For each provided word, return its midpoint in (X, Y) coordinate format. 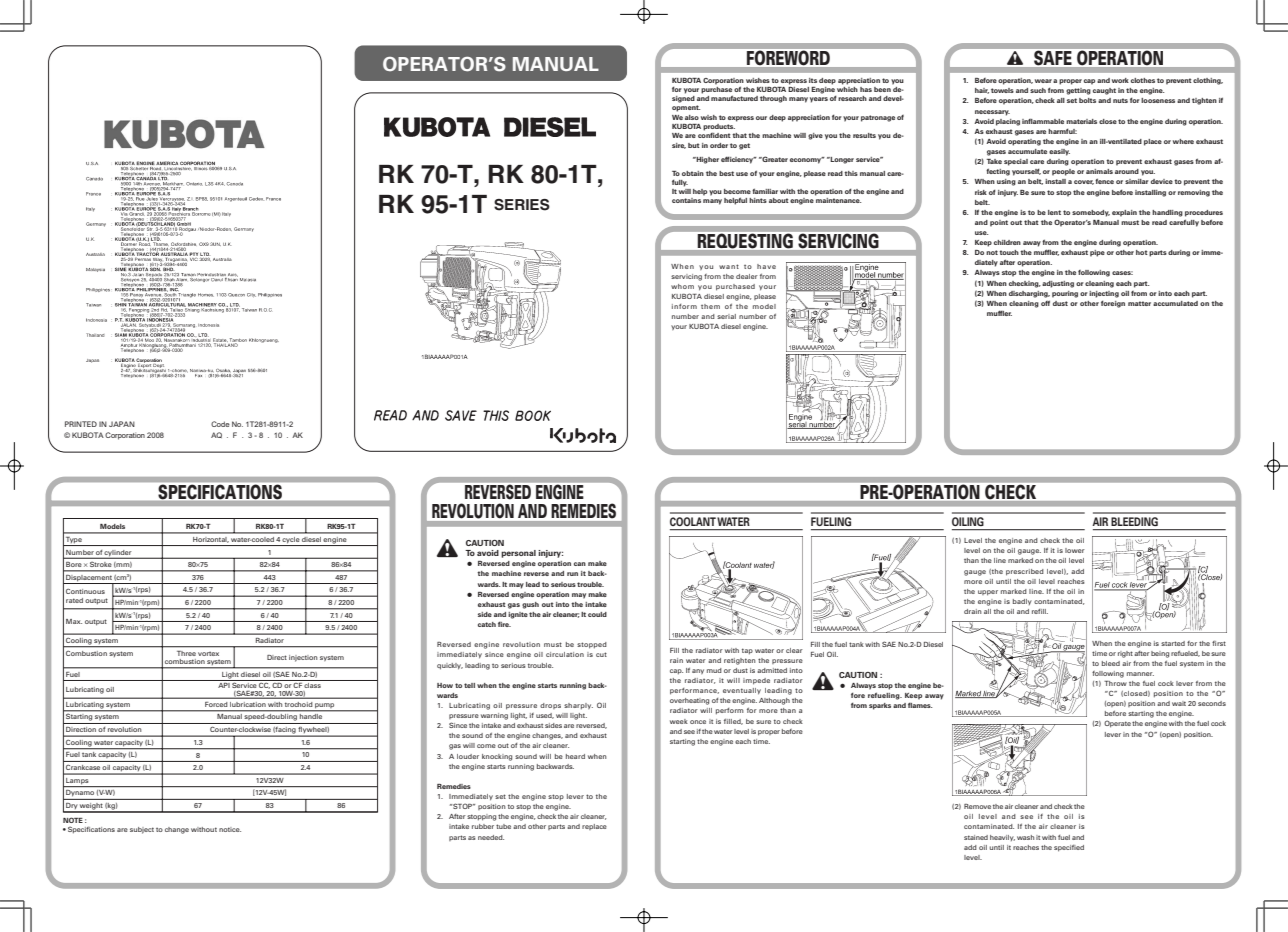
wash (1025, 837)
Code (220, 424)
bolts (1087, 100)
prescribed (1025, 572)
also (692, 117)
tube (503, 826)
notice (230, 829)
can (580, 564)
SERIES (522, 205)
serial (726, 316)
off (1045, 303)
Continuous (85, 591)
